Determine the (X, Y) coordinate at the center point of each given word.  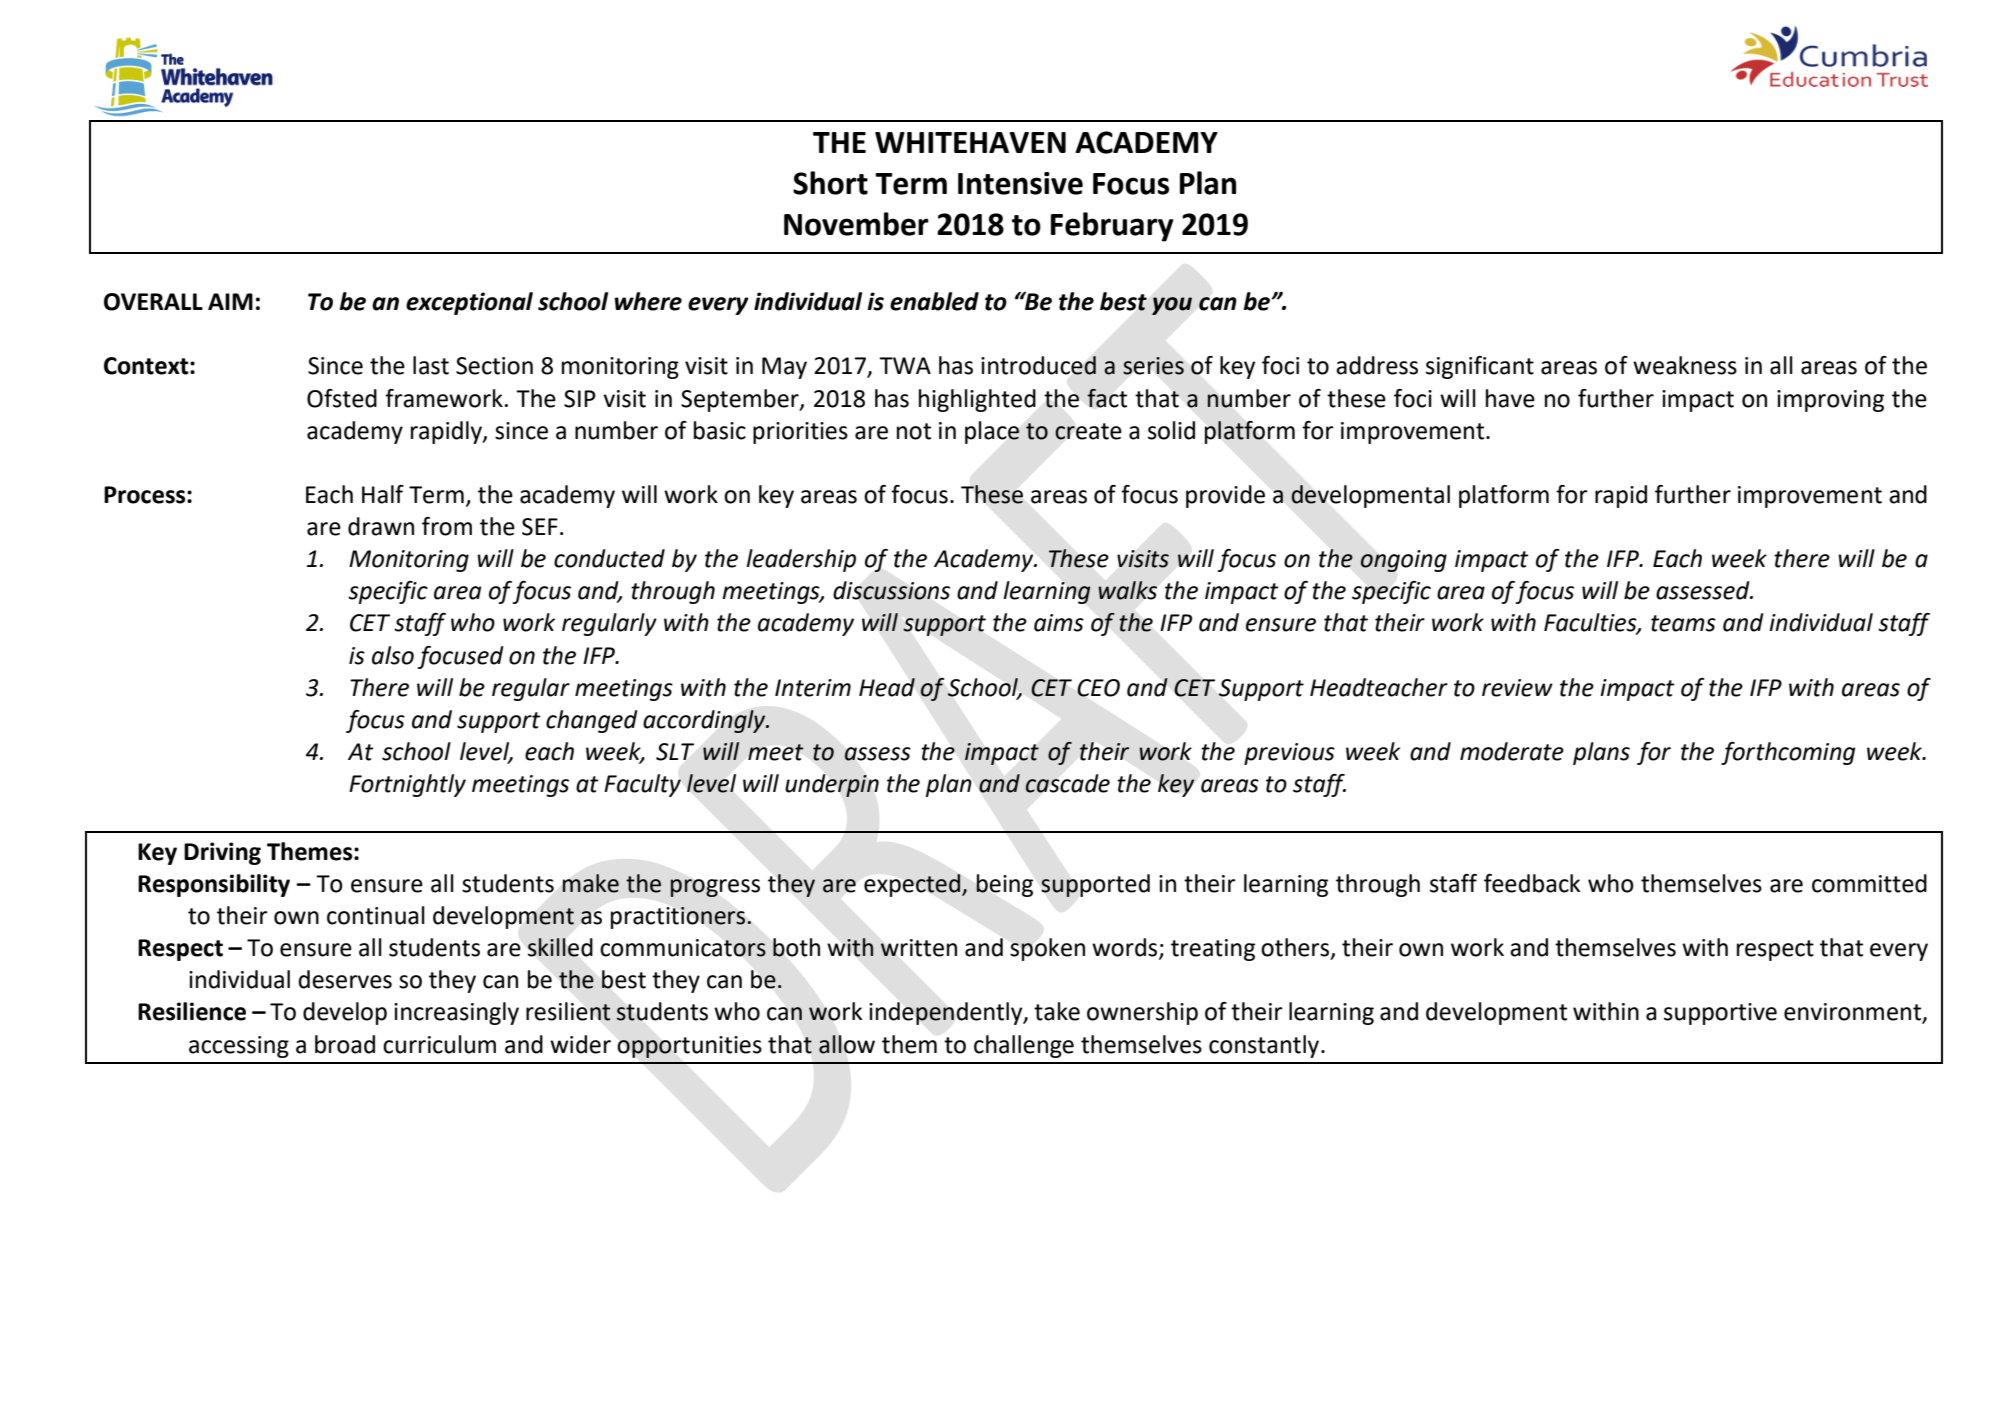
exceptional (469, 303)
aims (1059, 623)
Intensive (1020, 183)
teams (1683, 623)
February (1112, 227)
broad (345, 1044)
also (393, 655)
